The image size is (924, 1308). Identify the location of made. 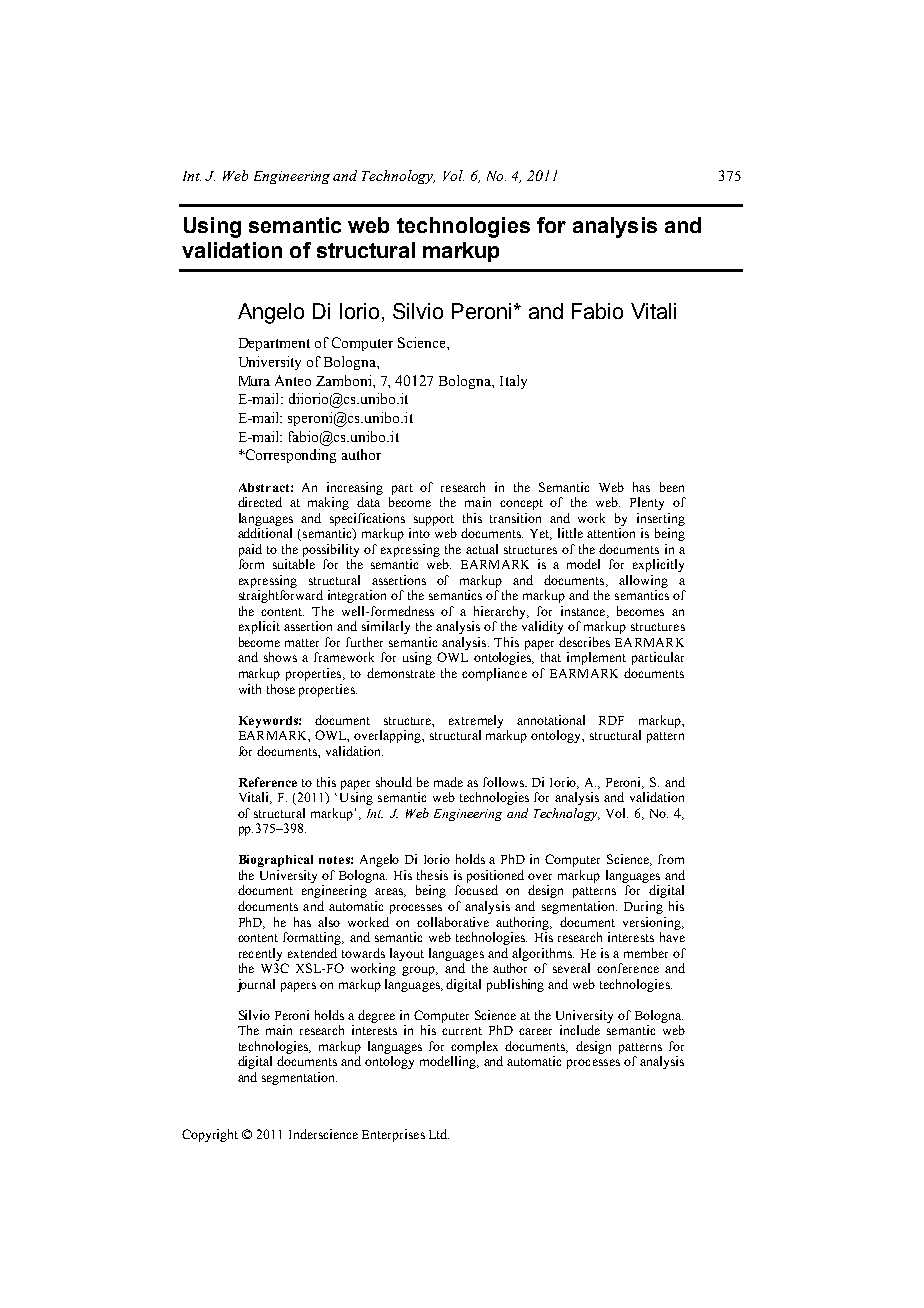
(448, 782).
